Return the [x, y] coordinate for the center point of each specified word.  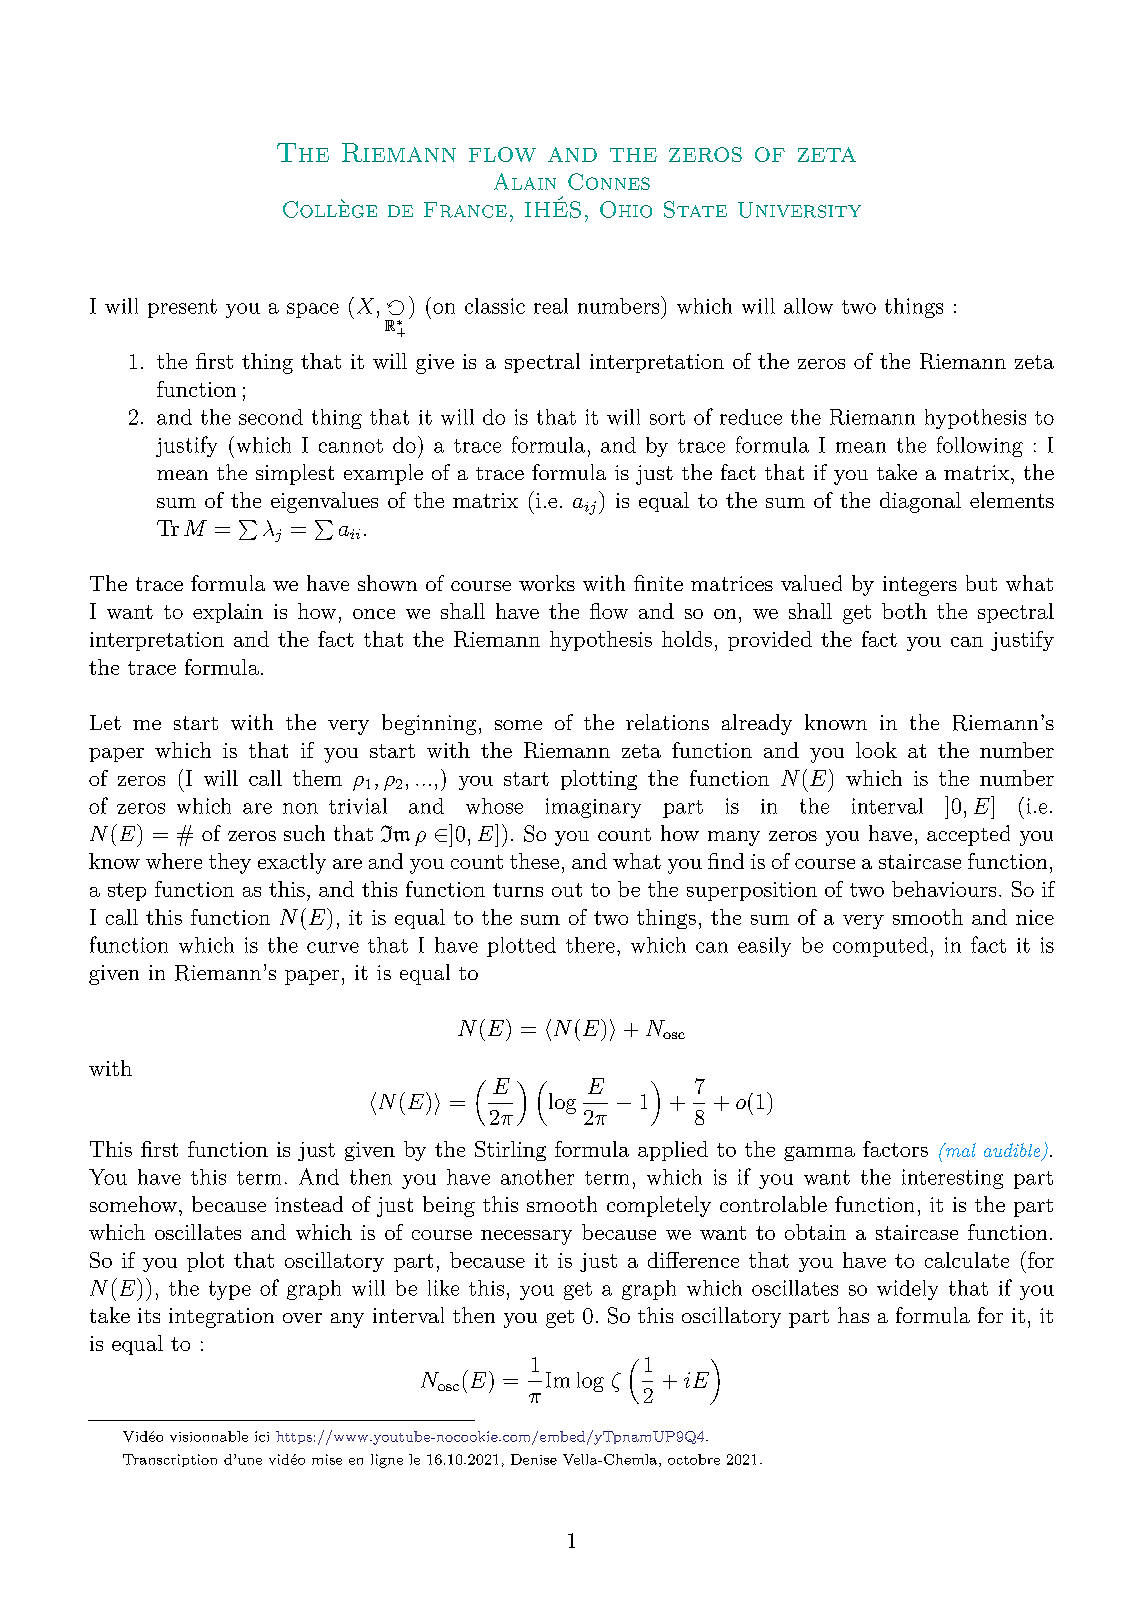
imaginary [593, 808]
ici [262, 1436]
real [551, 306]
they [230, 863]
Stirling [510, 1151]
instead [309, 1204]
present [182, 308]
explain [228, 613]
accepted [968, 835]
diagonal [920, 502]
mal [959, 1150]
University [799, 210]
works [547, 583]
